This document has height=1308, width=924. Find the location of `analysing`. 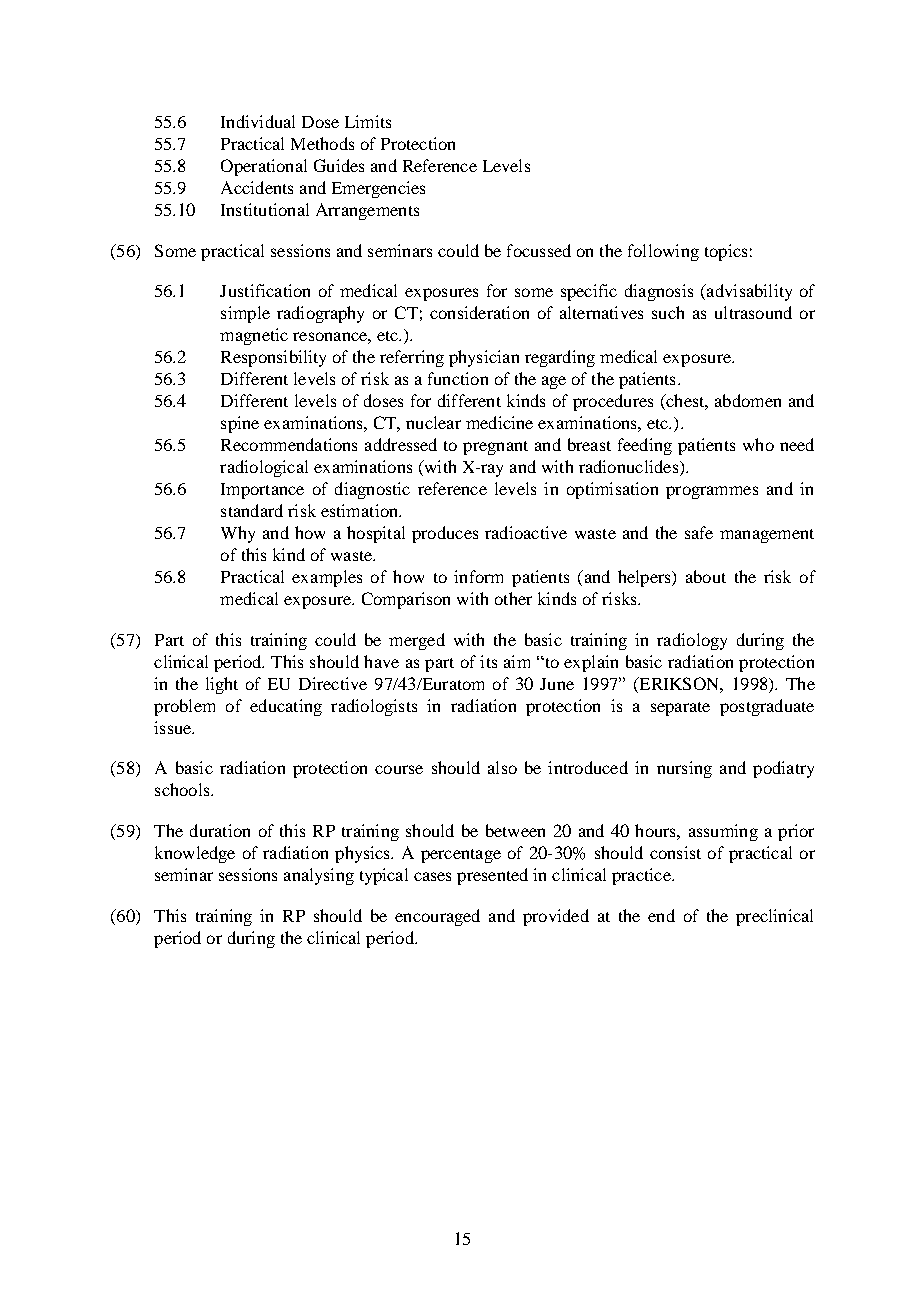

analysing is located at coordinates (319, 876).
